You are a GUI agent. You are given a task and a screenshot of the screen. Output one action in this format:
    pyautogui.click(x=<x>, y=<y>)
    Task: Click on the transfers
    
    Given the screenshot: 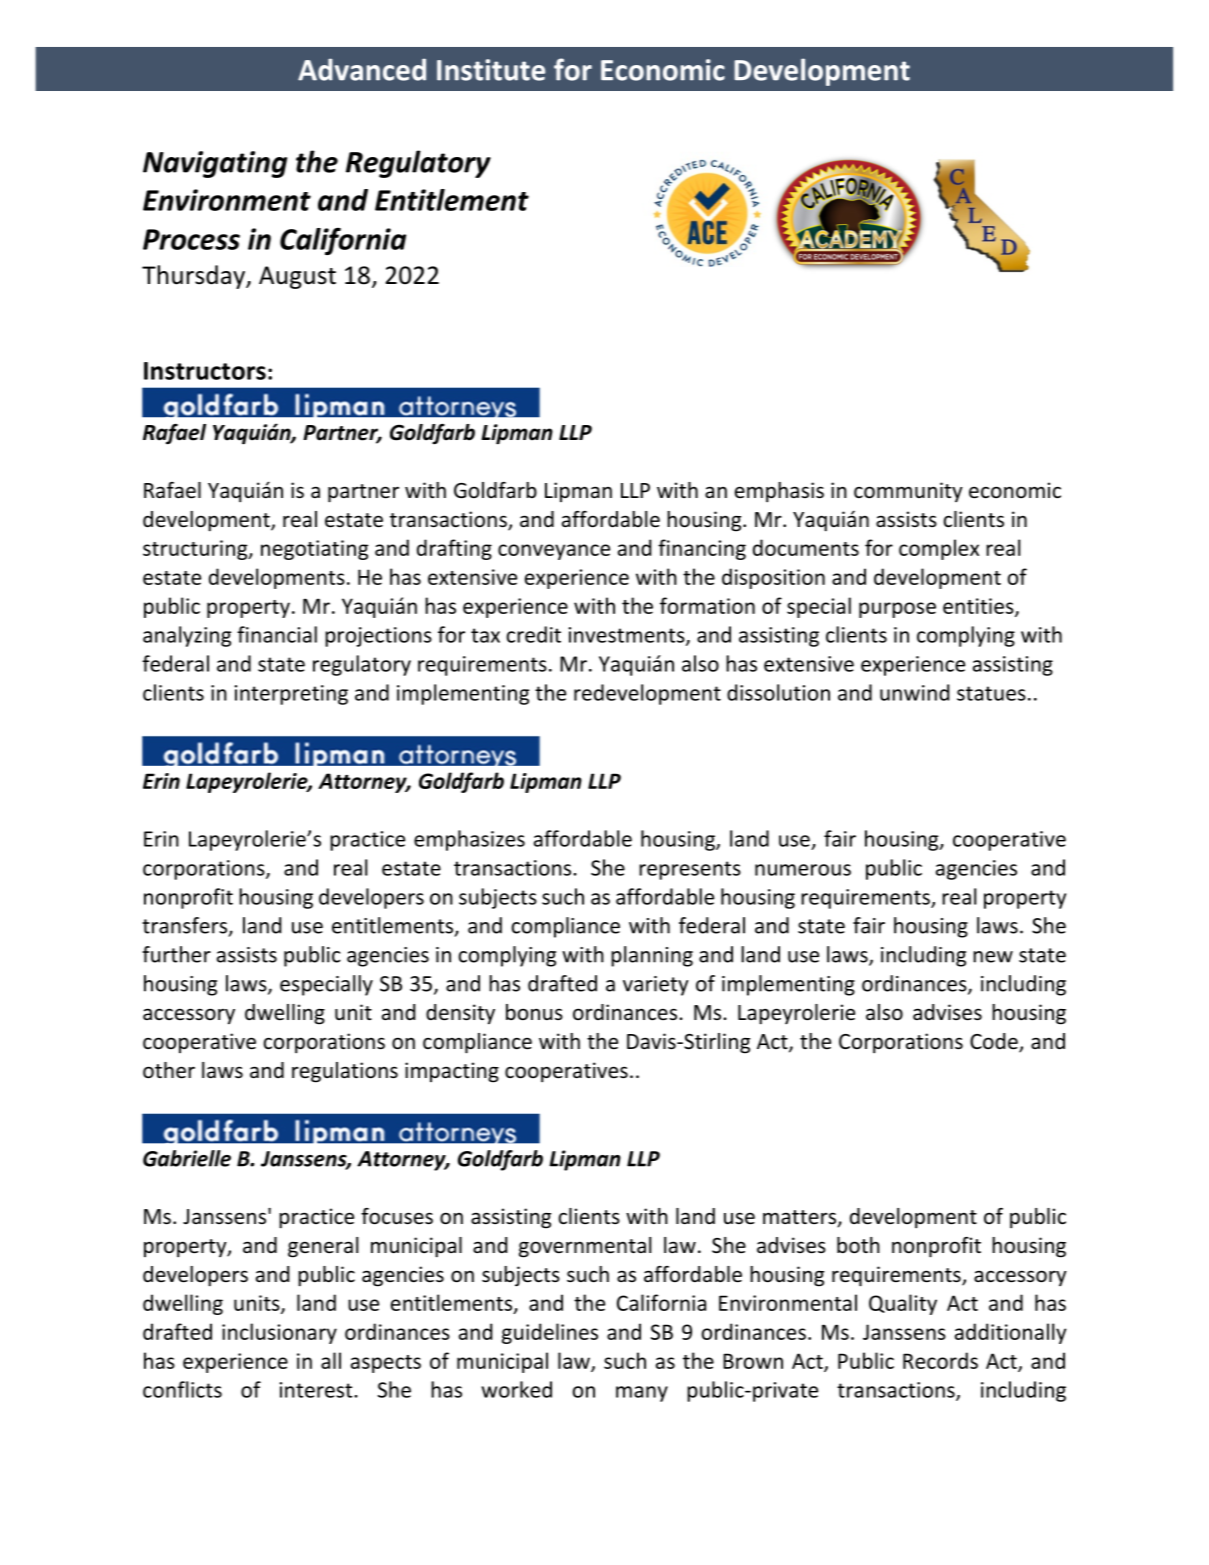 What is the action you would take?
    pyautogui.click(x=186, y=926)
